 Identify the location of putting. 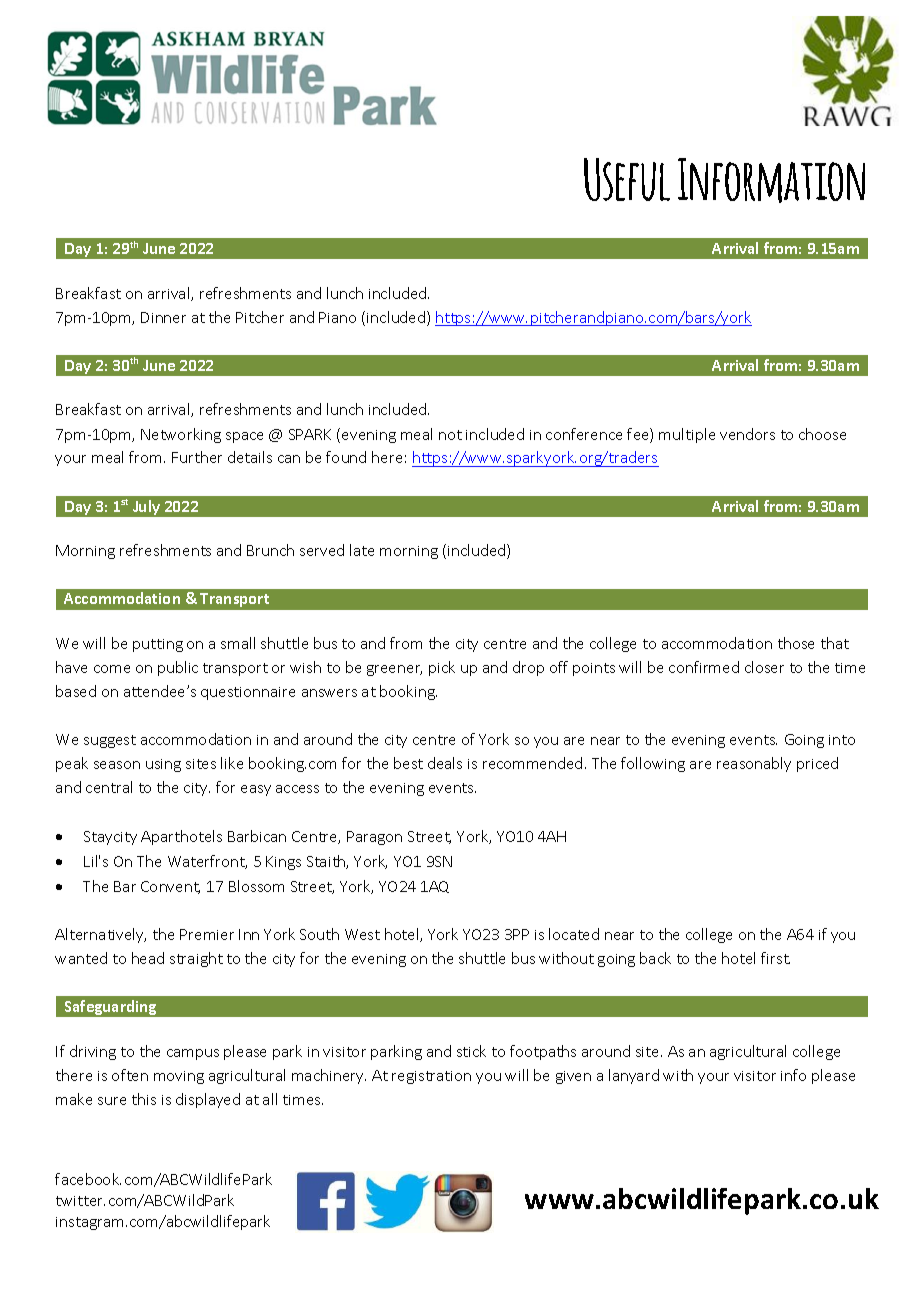
(158, 645).
